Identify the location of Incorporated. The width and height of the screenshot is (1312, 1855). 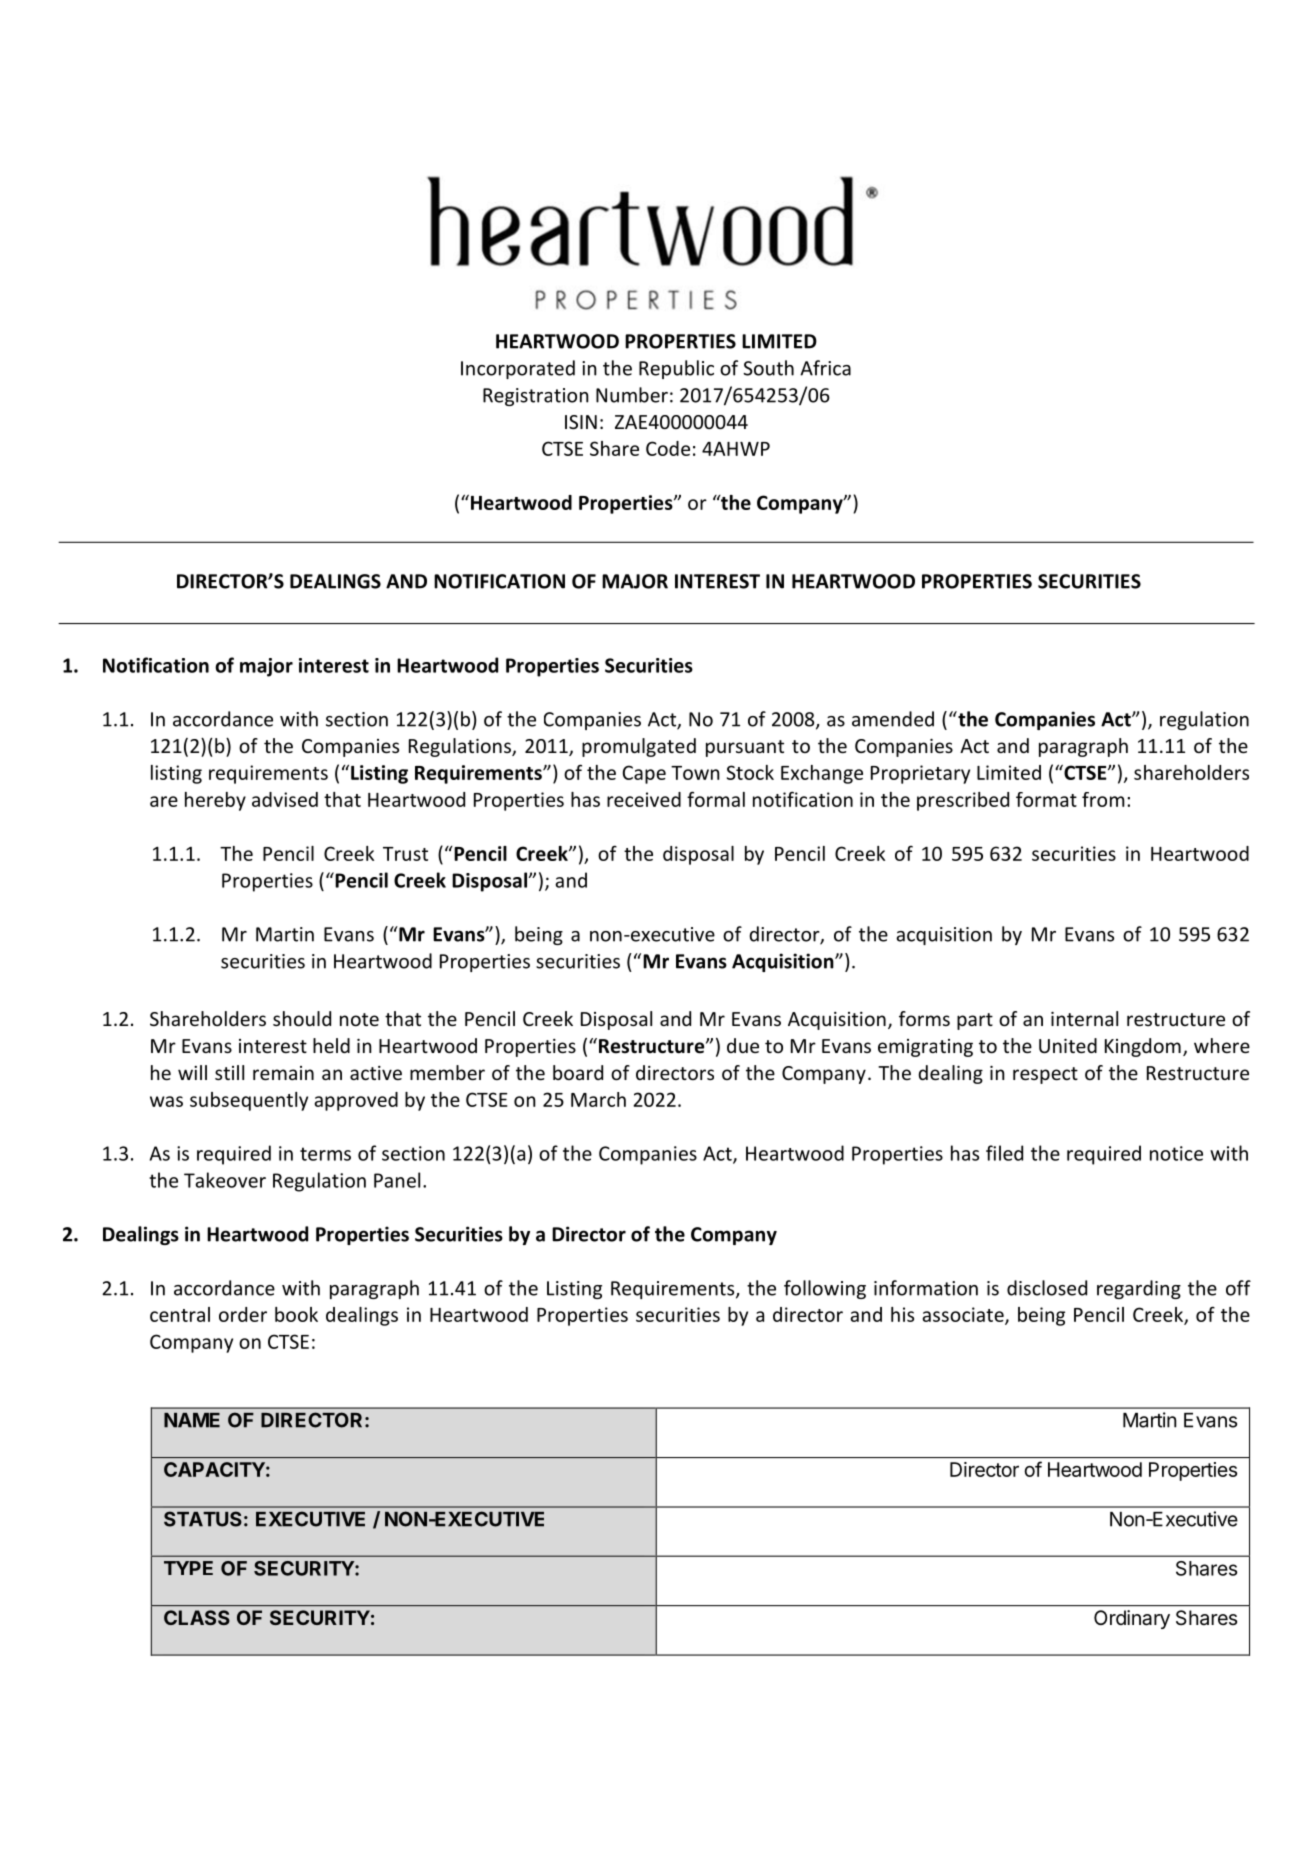
(518, 369).
